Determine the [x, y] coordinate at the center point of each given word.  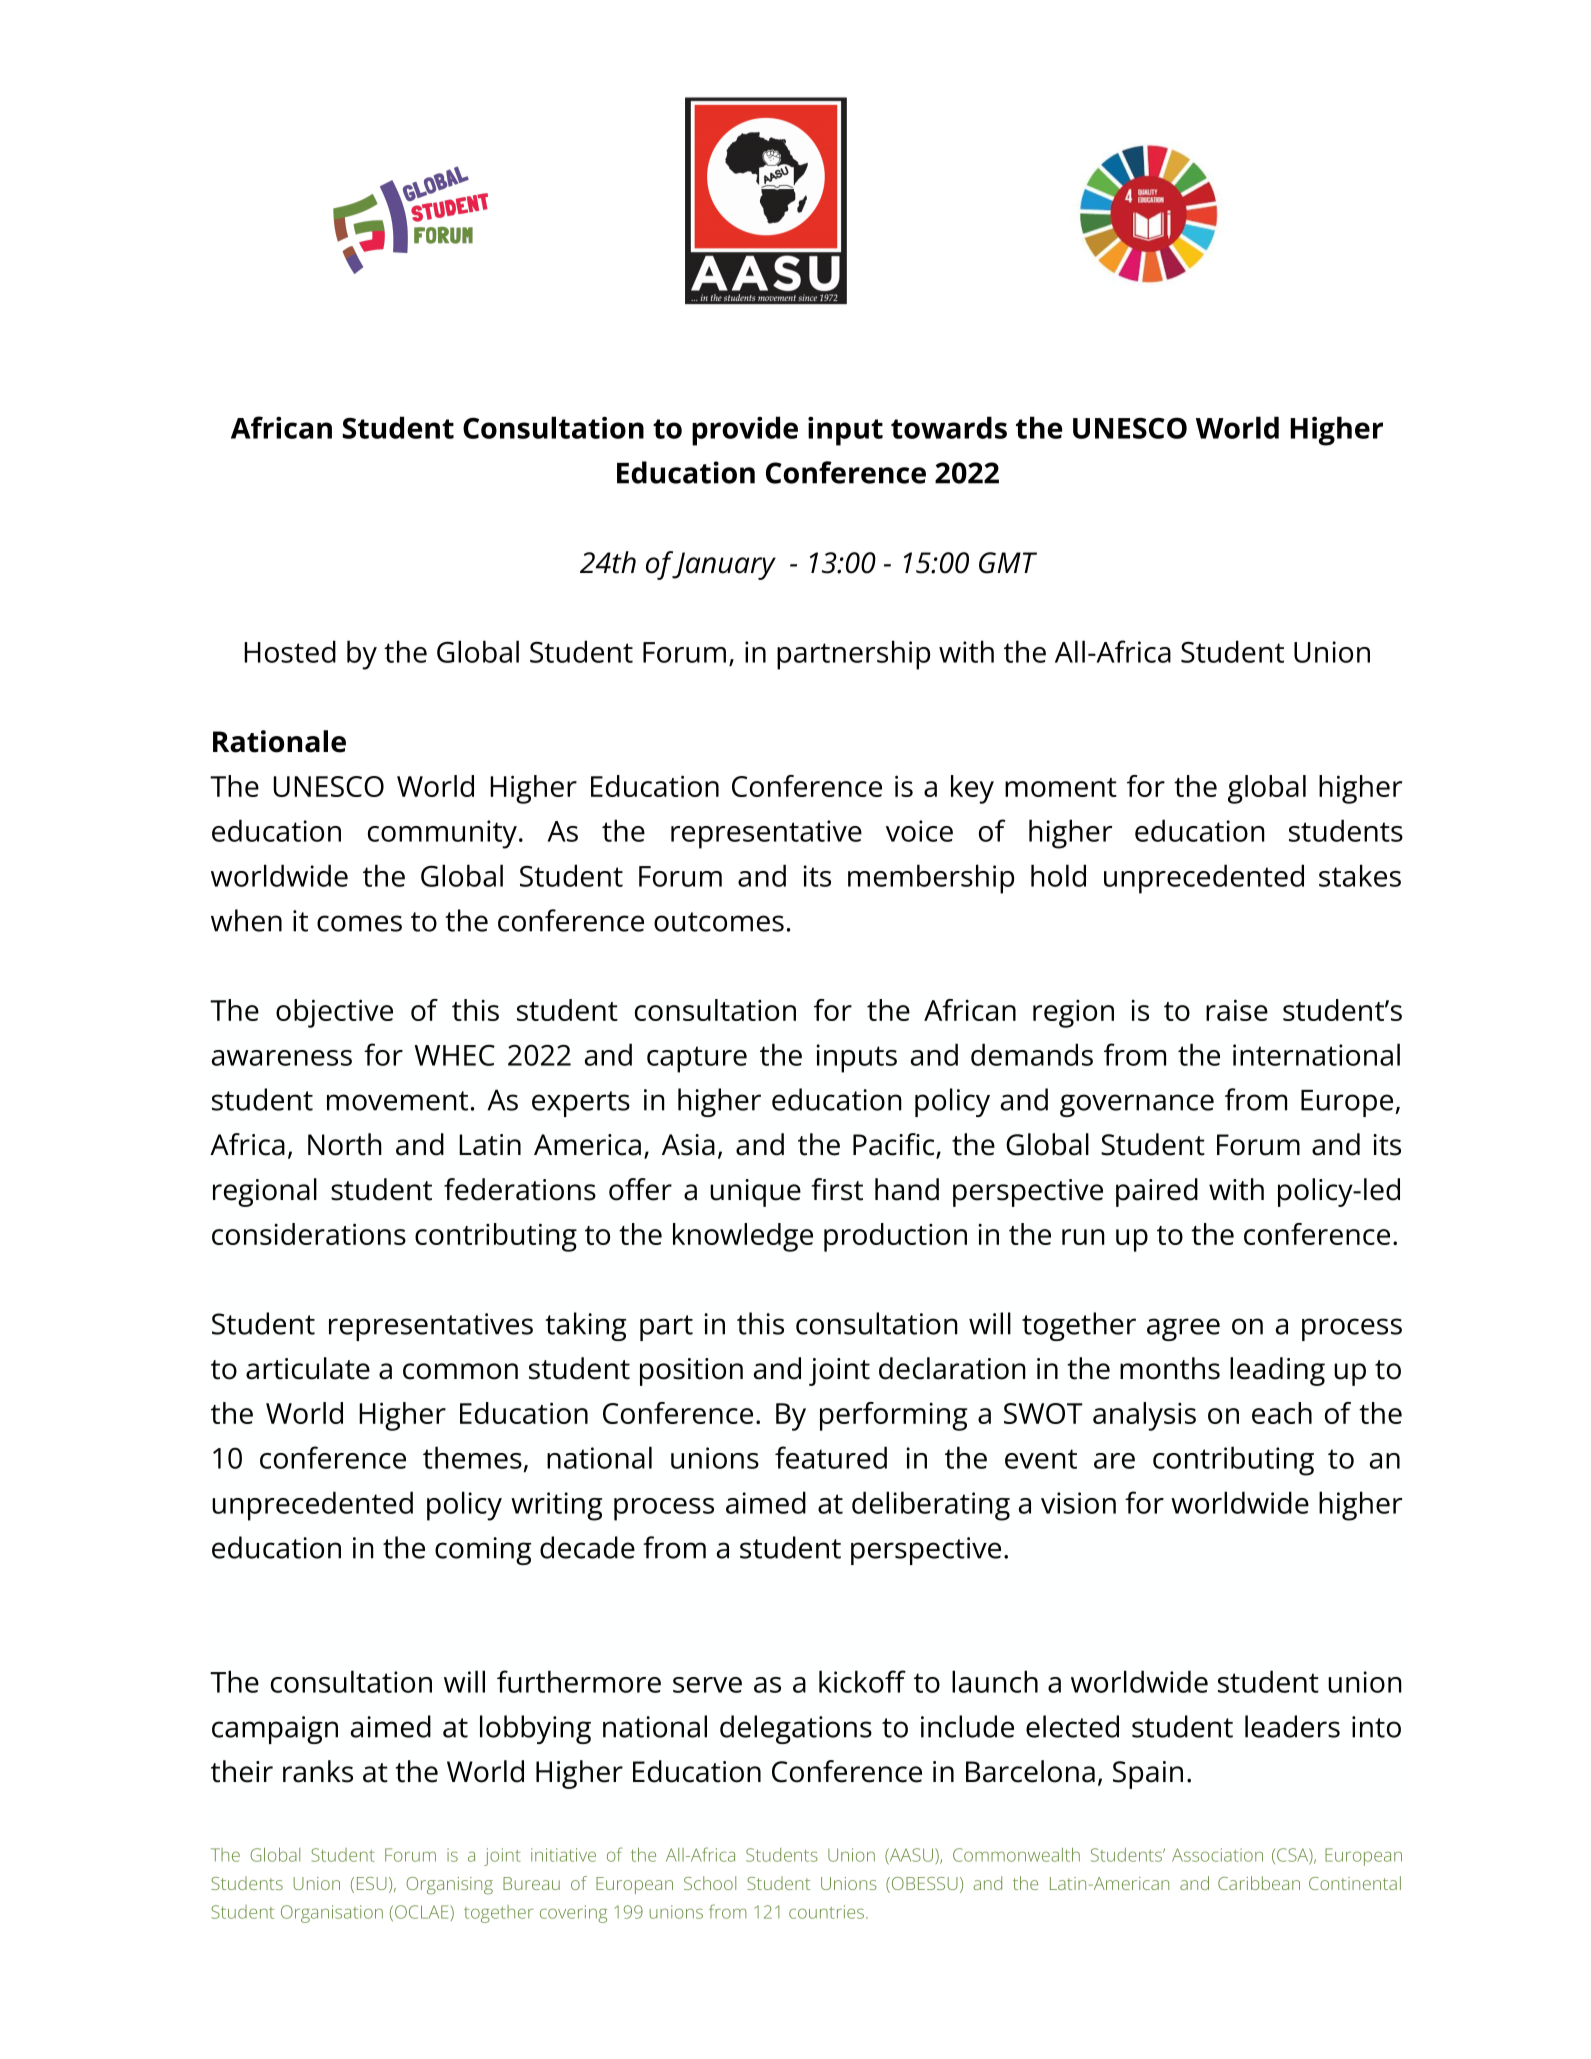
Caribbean [1259, 1883]
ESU [372, 1883]
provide [745, 431]
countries [826, 1912]
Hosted [290, 651]
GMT [1008, 563]
